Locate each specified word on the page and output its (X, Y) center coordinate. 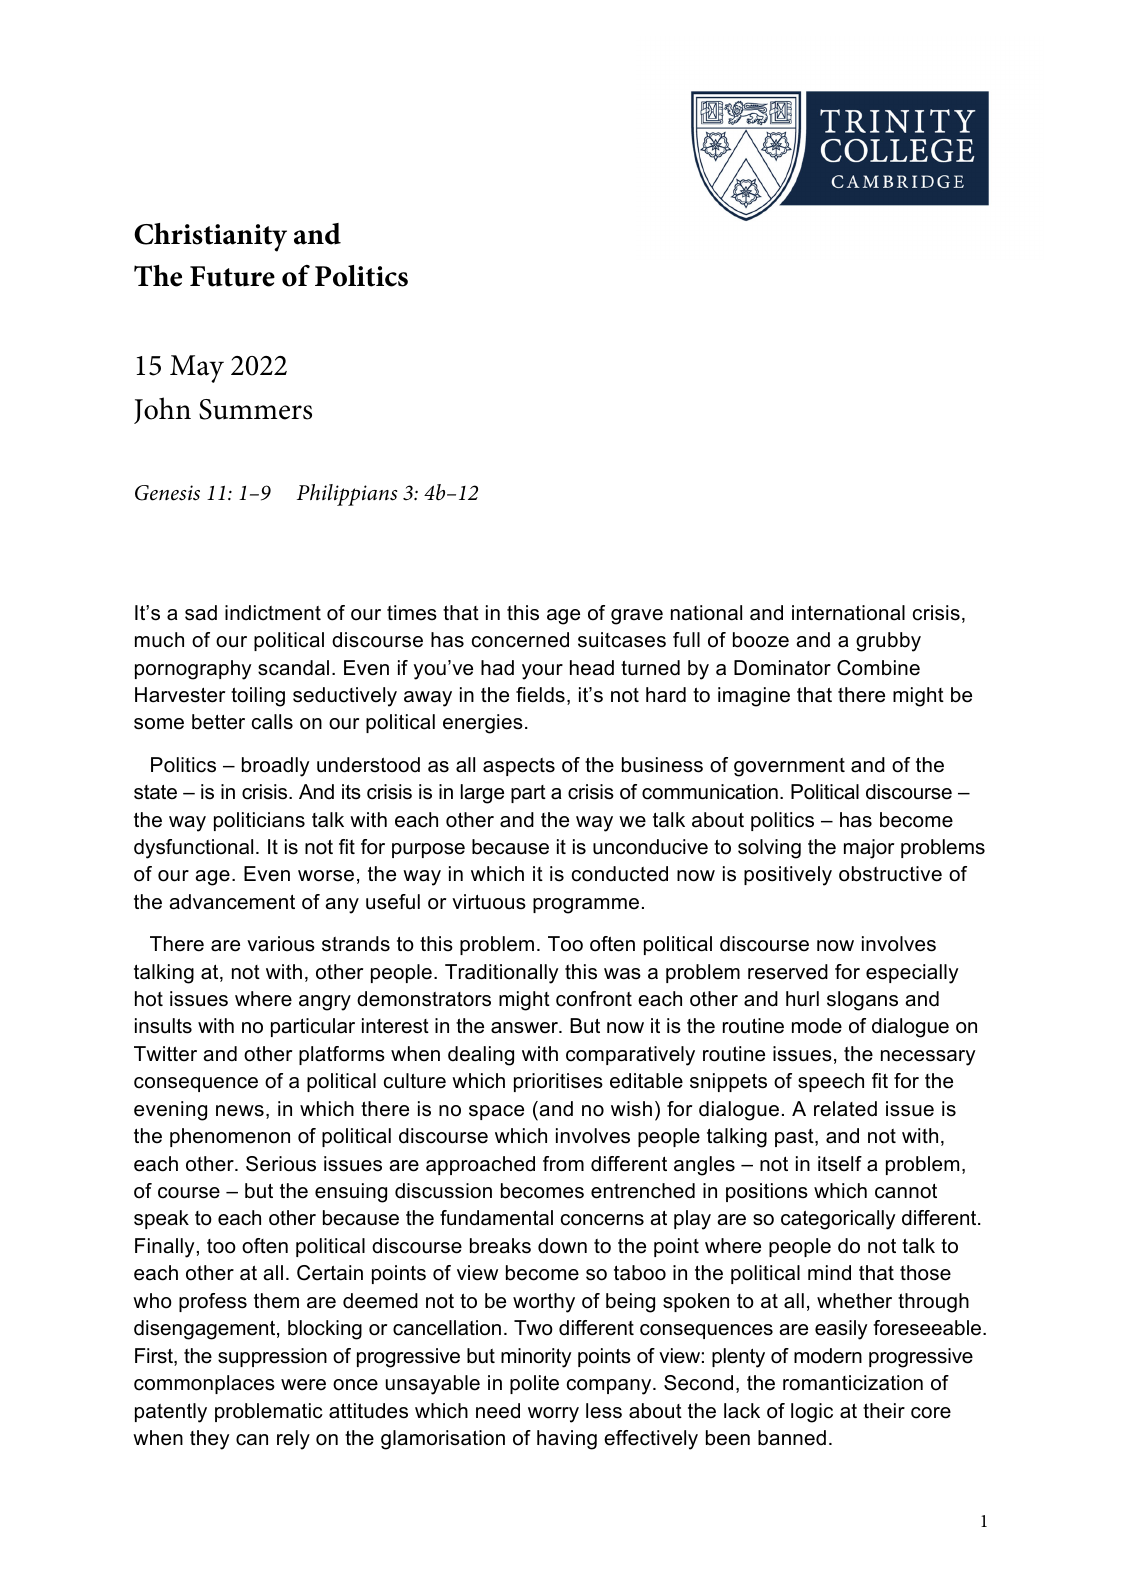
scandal (293, 668)
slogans (862, 1001)
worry (553, 1415)
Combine (878, 668)
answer (525, 1028)
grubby (888, 642)
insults (163, 1026)
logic (812, 1413)
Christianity (210, 237)
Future (232, 276)
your (542, 672)
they (210, 1440)
